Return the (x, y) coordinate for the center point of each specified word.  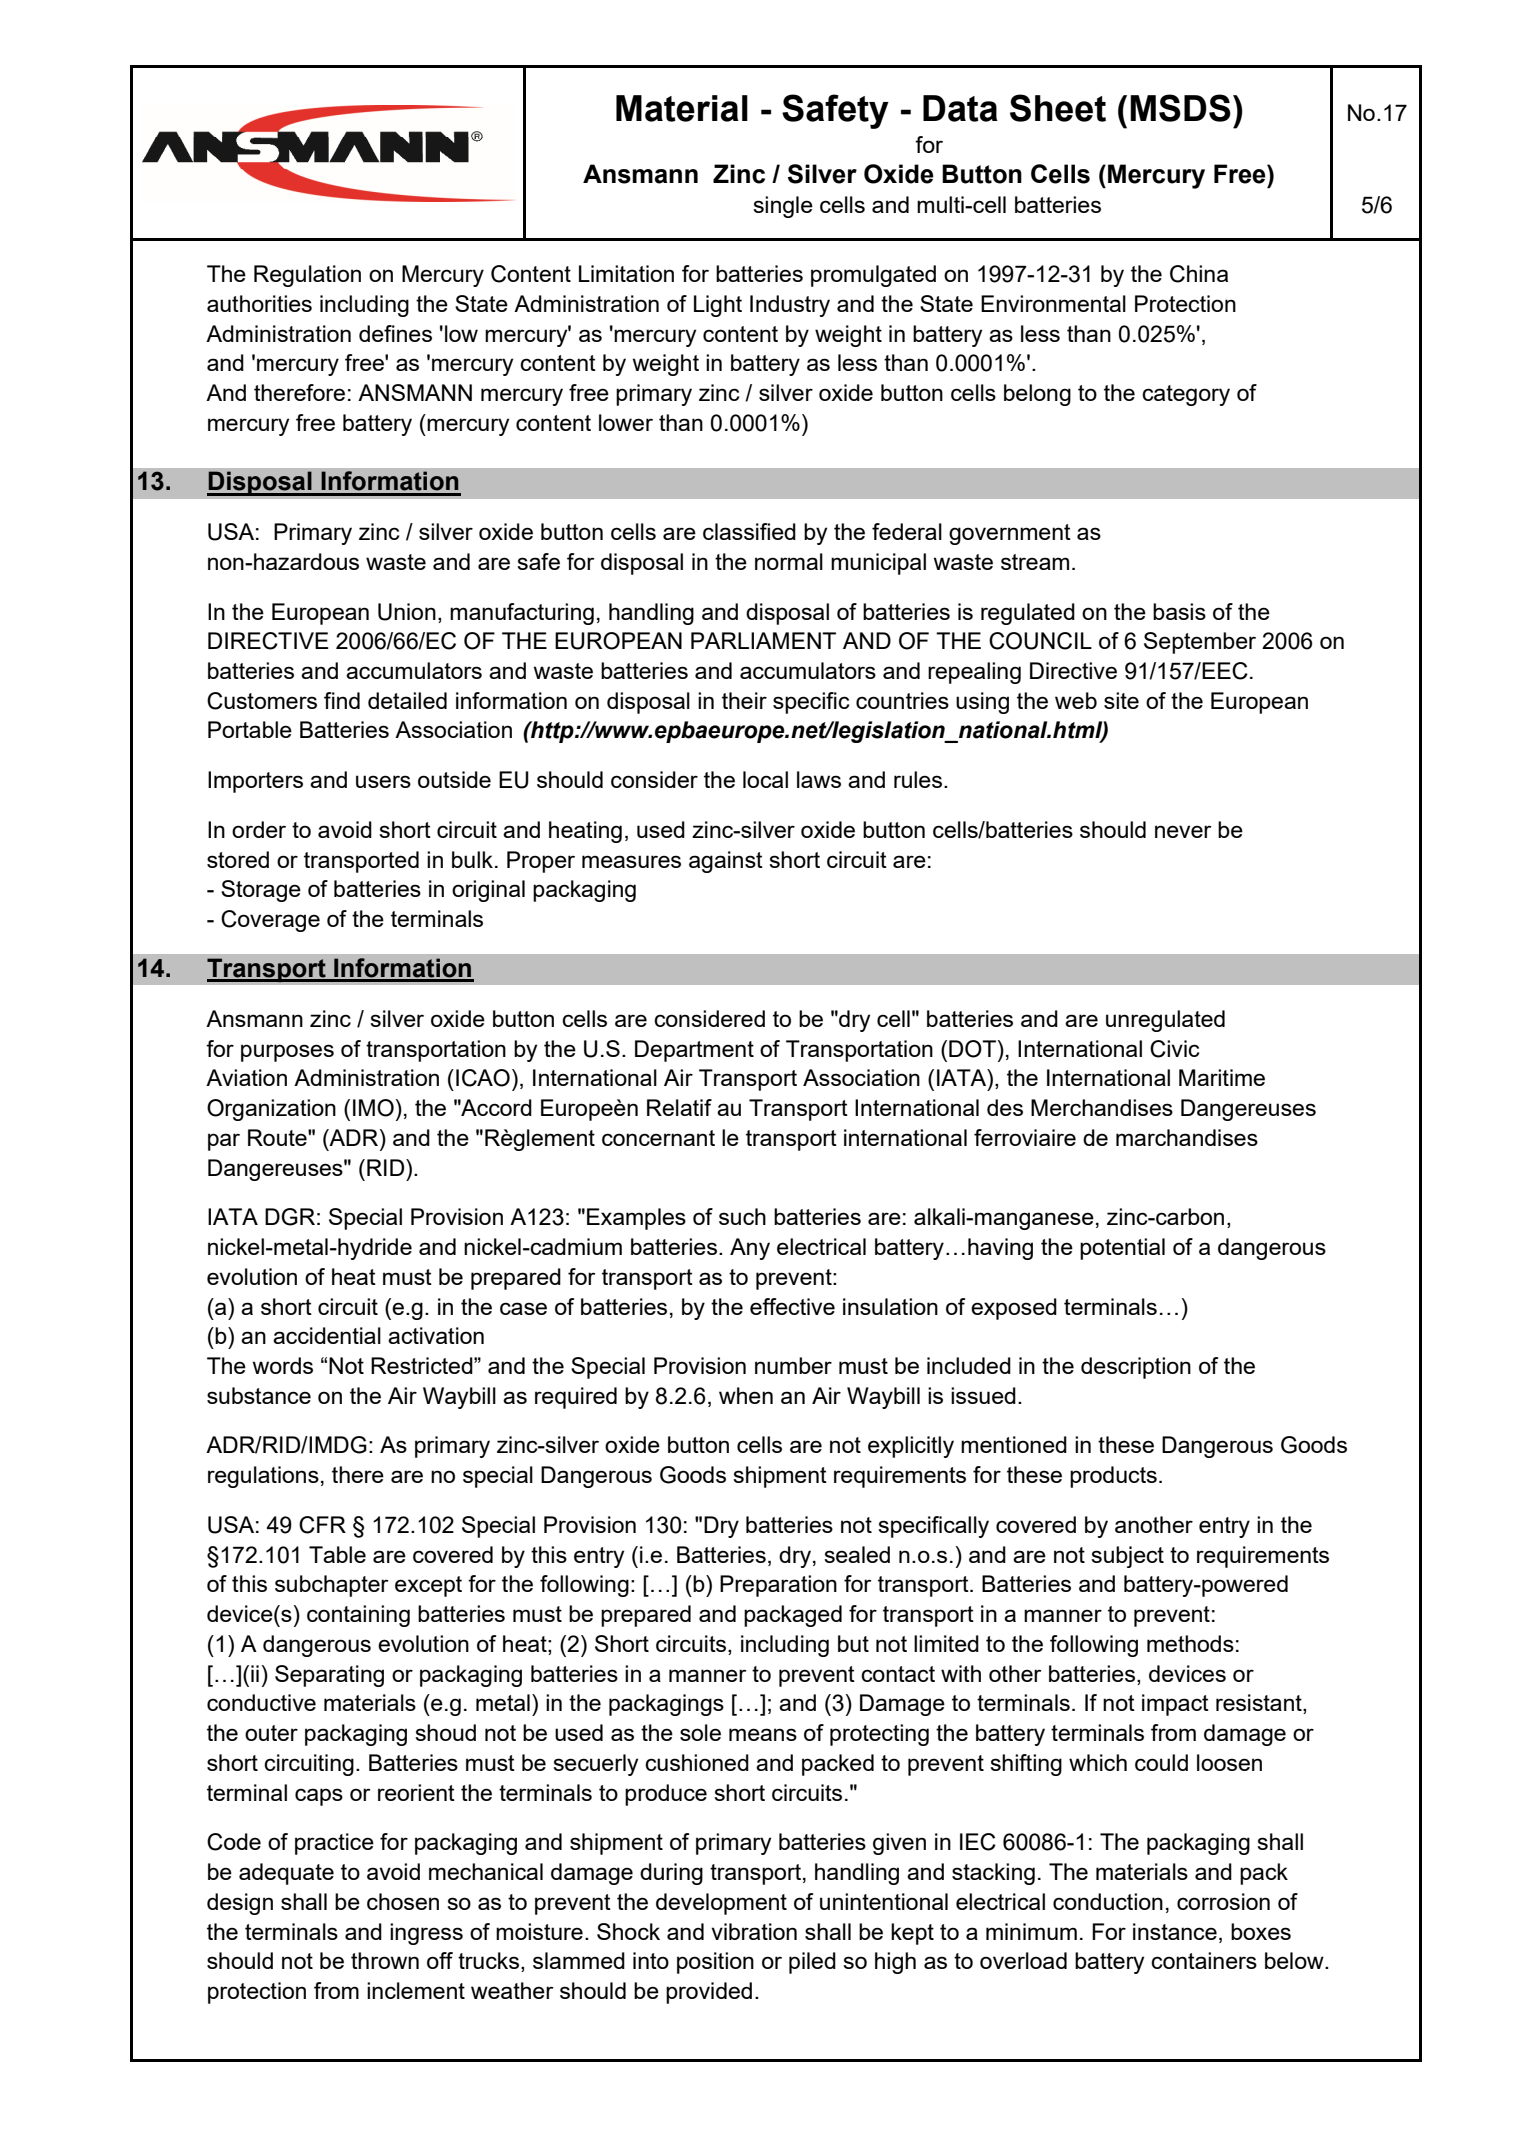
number (793, 1365)
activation (436, 1335)
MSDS (1180, 108)
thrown (385, 1960)
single (783, 207)
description (1136, 1368)
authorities (259, 303)
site (1121, 700)
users (383, 781)
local (765, 779)
